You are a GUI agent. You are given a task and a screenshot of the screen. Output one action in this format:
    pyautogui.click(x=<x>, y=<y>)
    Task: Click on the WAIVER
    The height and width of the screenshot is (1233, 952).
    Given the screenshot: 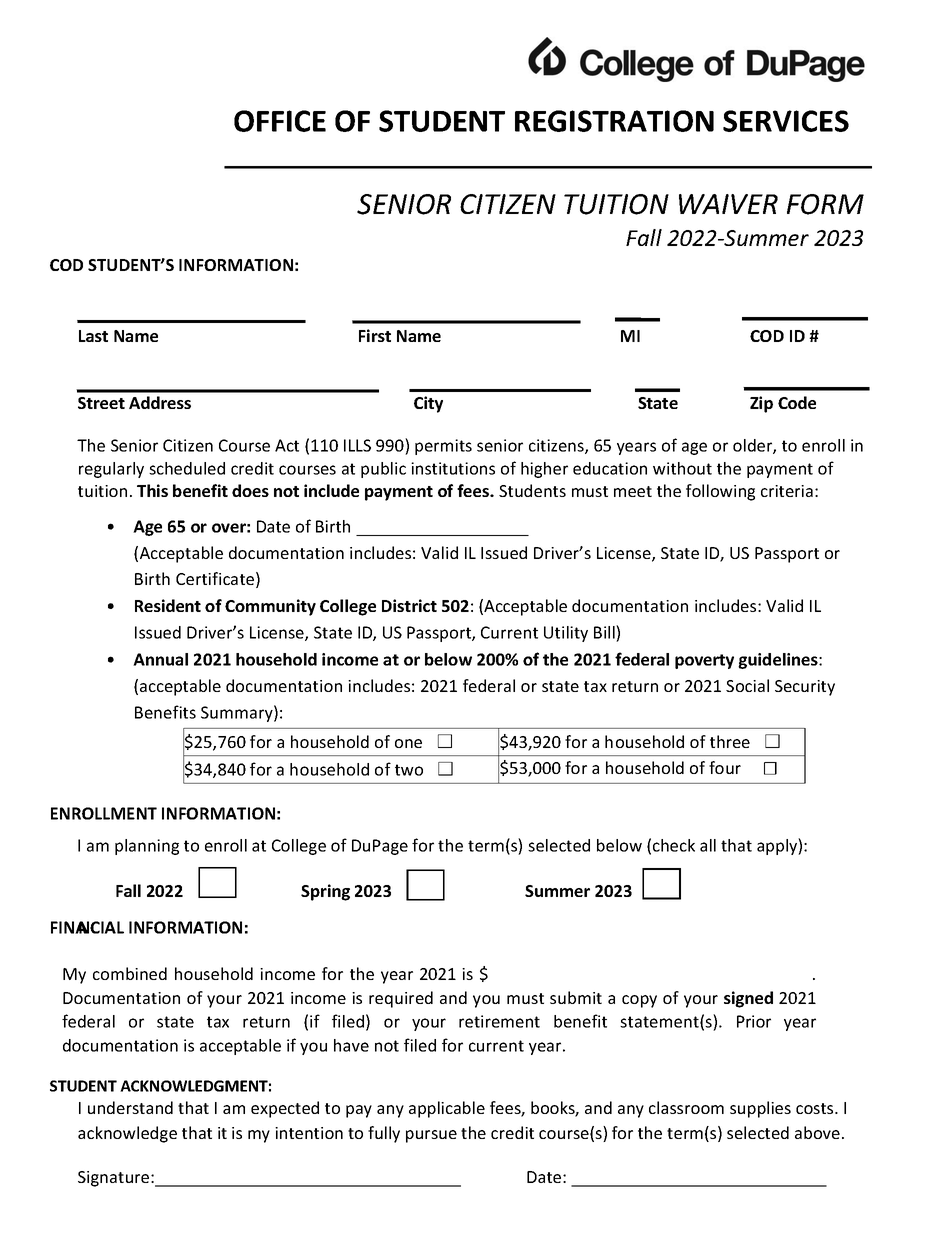 What is the action you would take?
    pyautogui.click(x=728, y=204)
